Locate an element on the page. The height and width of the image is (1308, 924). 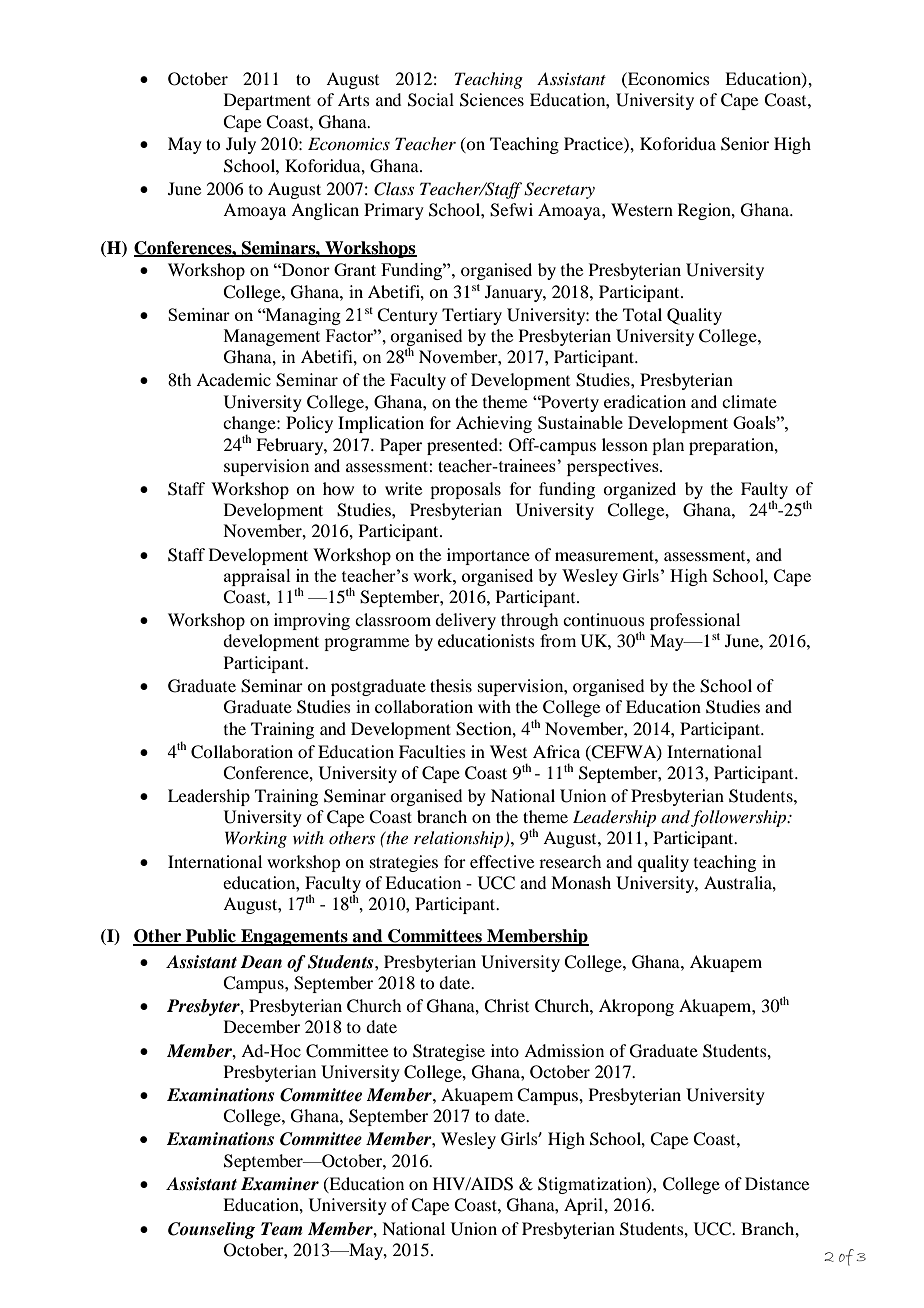
professional is located at coordinates (695, 621).
